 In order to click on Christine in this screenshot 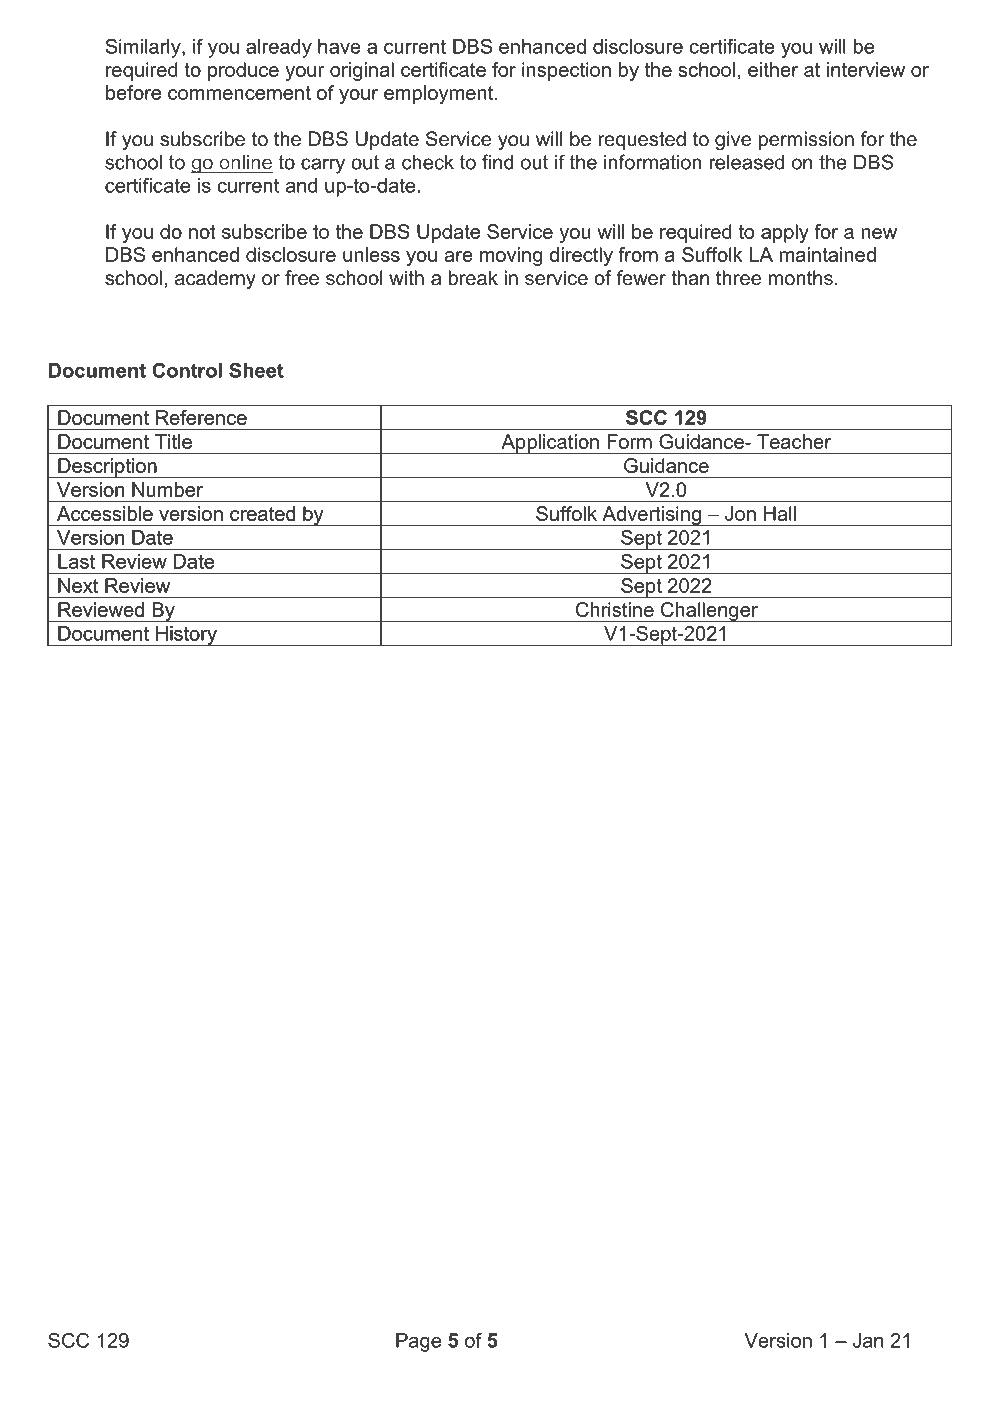, I will do `click(615, 609)`.
